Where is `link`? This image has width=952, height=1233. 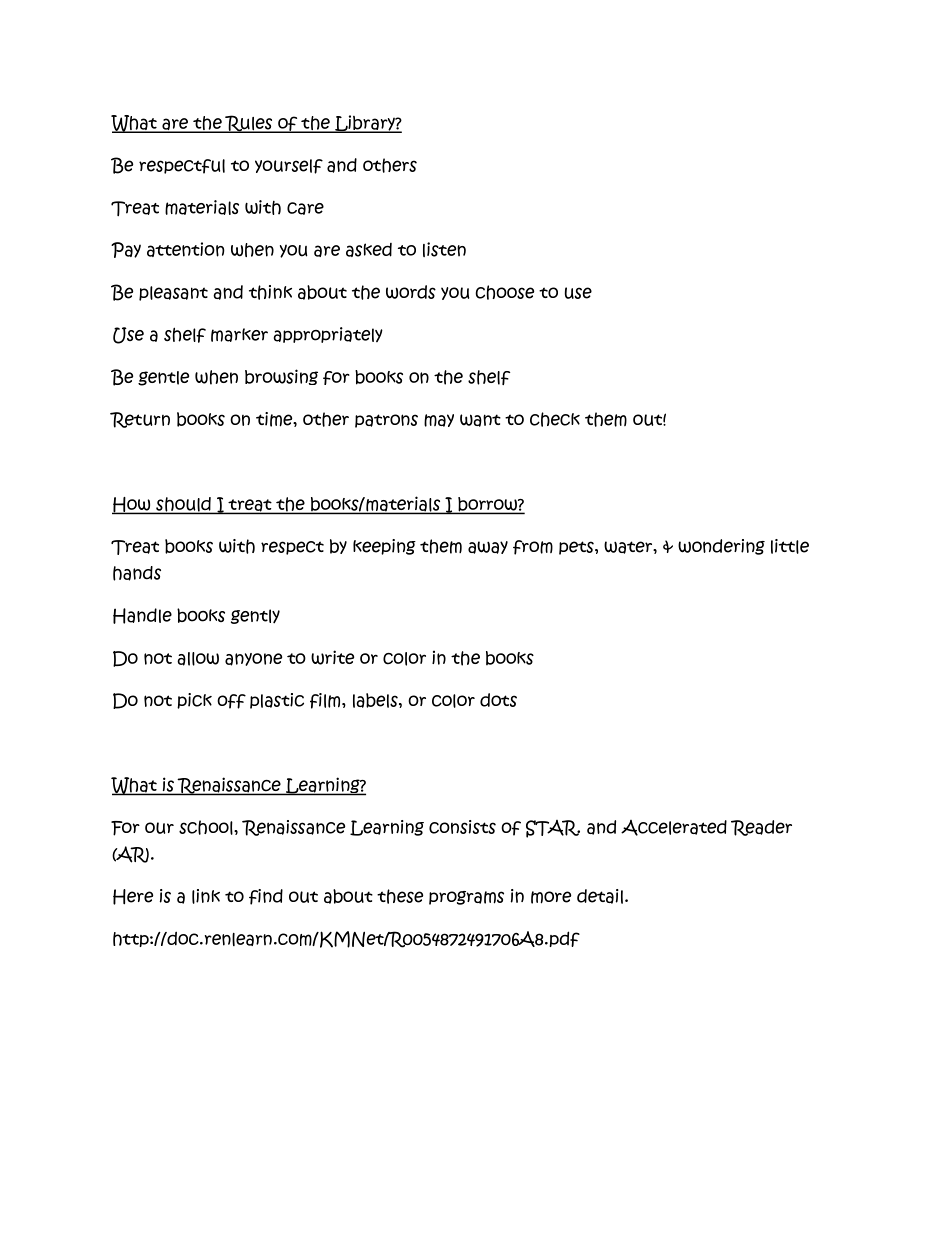 link is located at coordinates (206, 896).
